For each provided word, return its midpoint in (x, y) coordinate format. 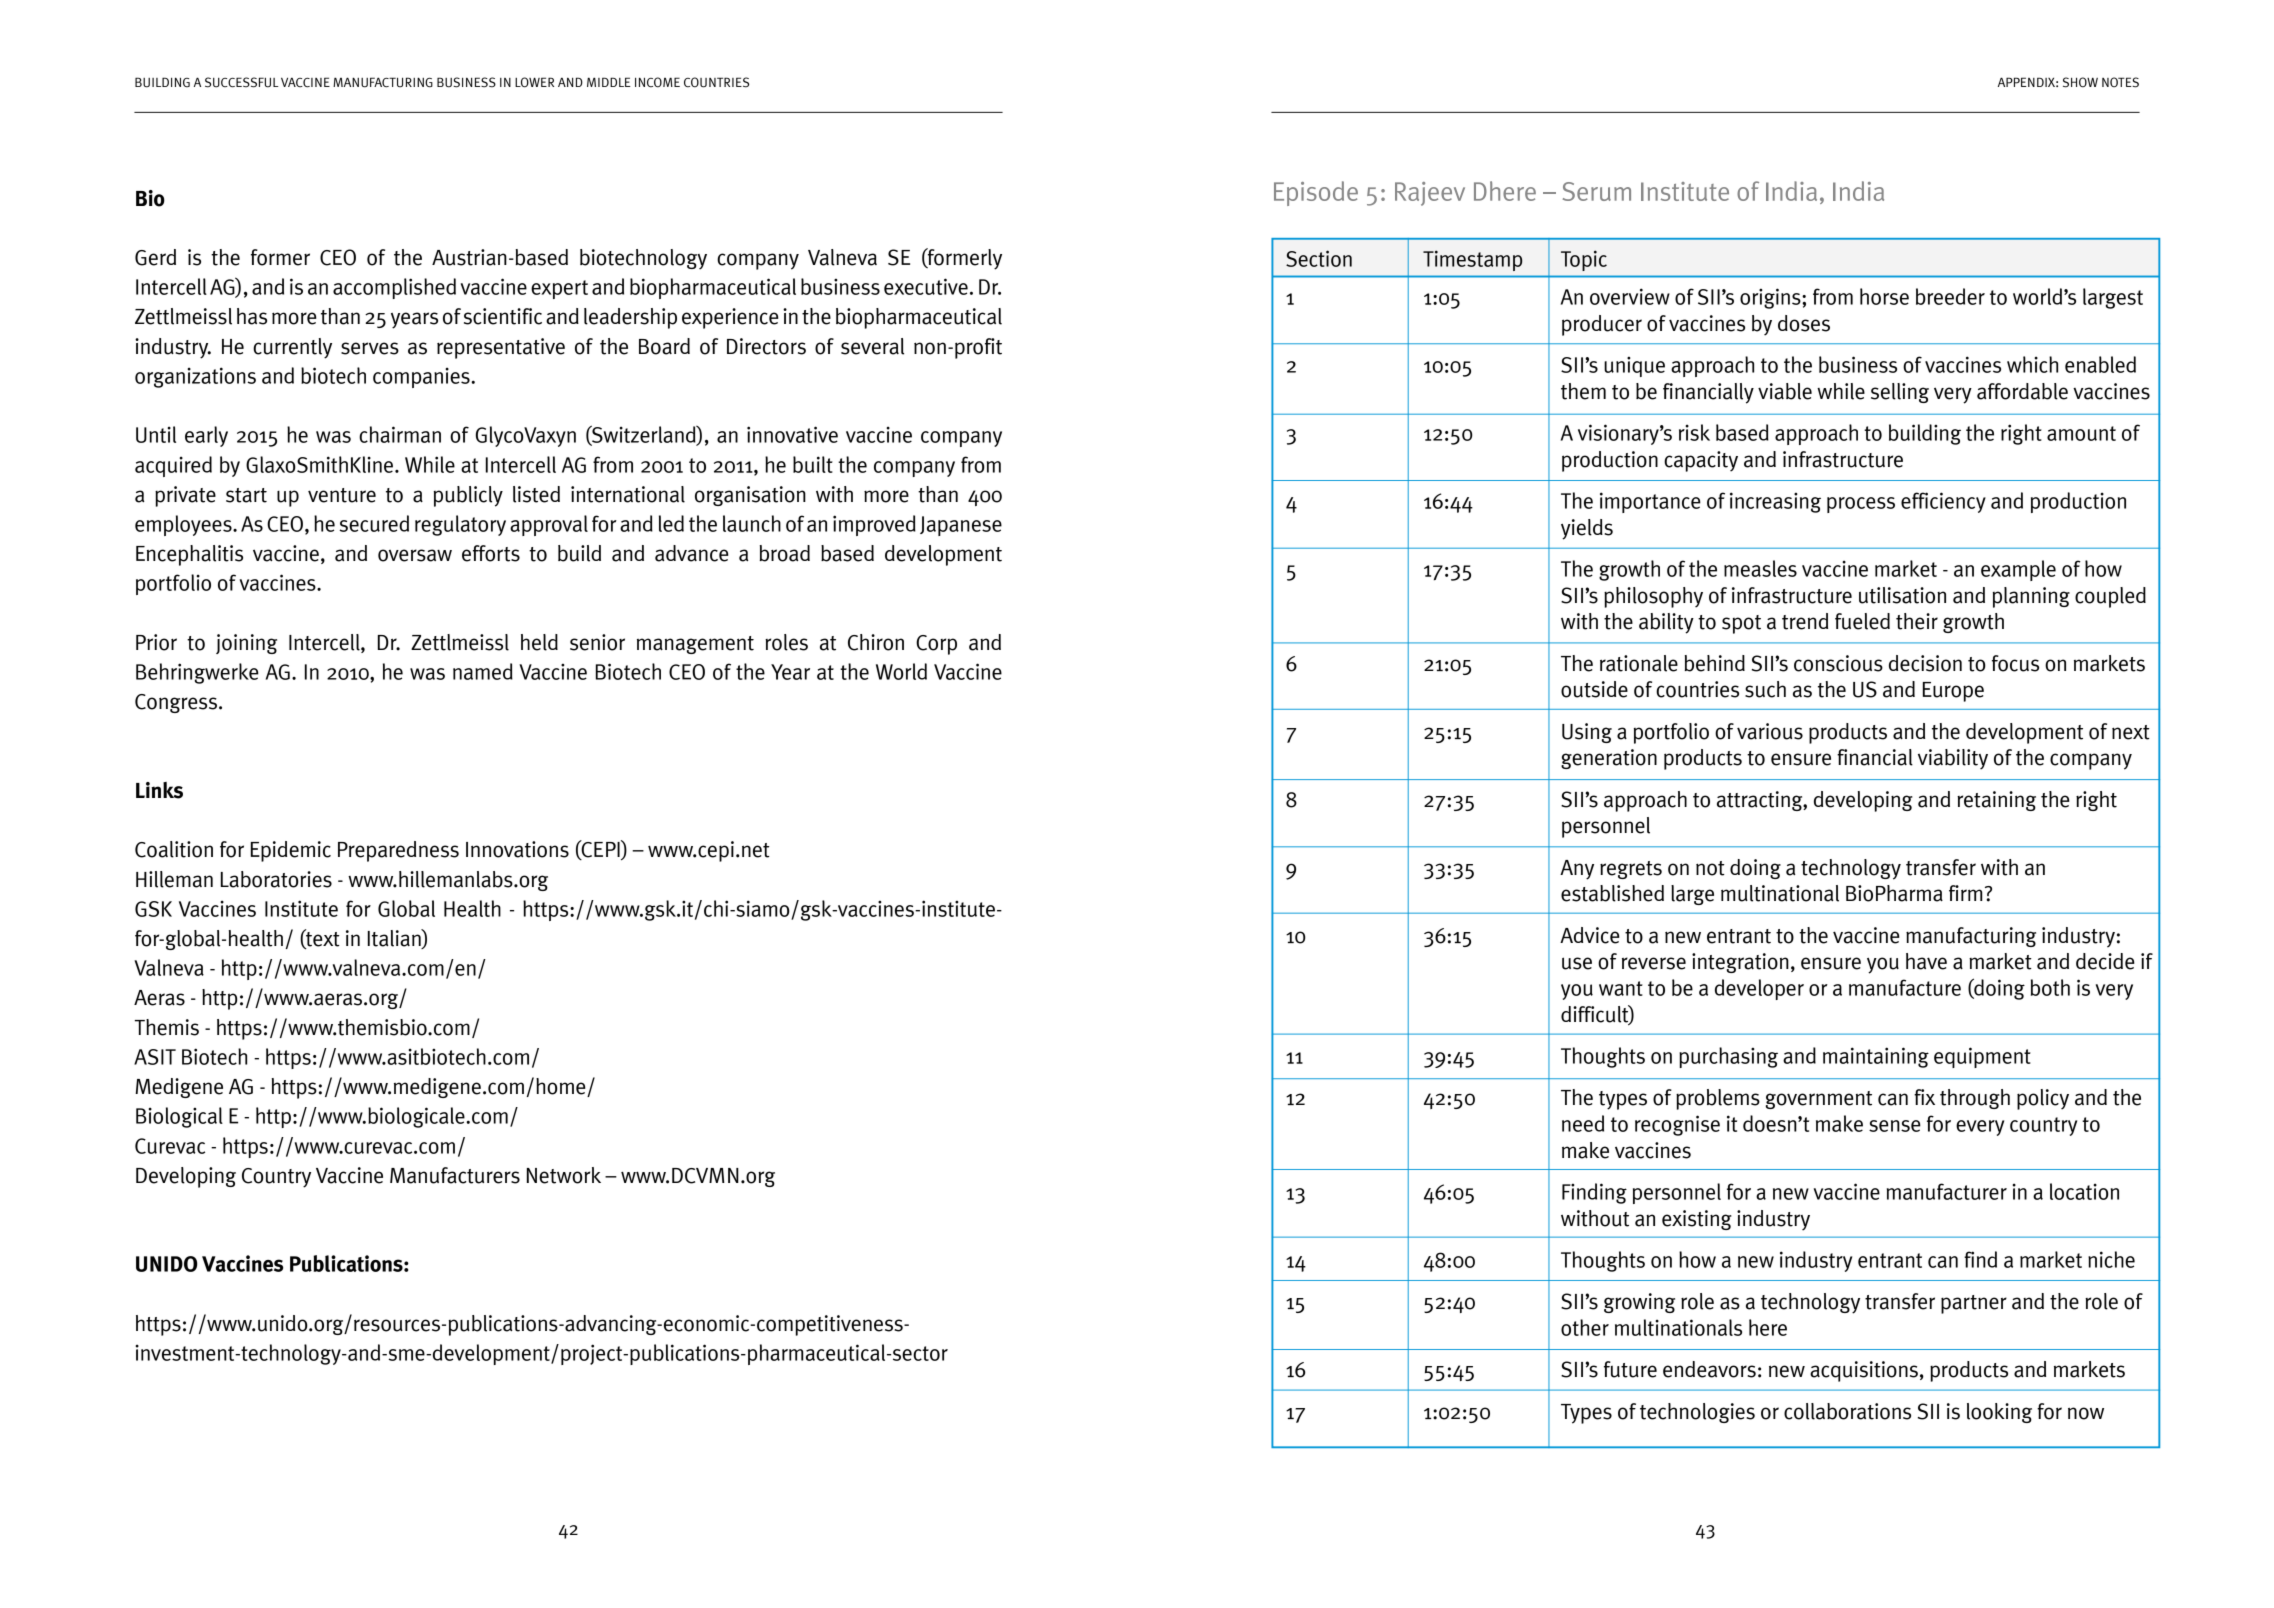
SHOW (2080, 82)
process (1861, 505)
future (1630, 1369)
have (1926, 961)
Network (564, 1175)
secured (374, 523)
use (1577, 963)
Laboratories (276, 879)
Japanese (961, 526)
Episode (1316, 193)
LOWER (534, 82)
